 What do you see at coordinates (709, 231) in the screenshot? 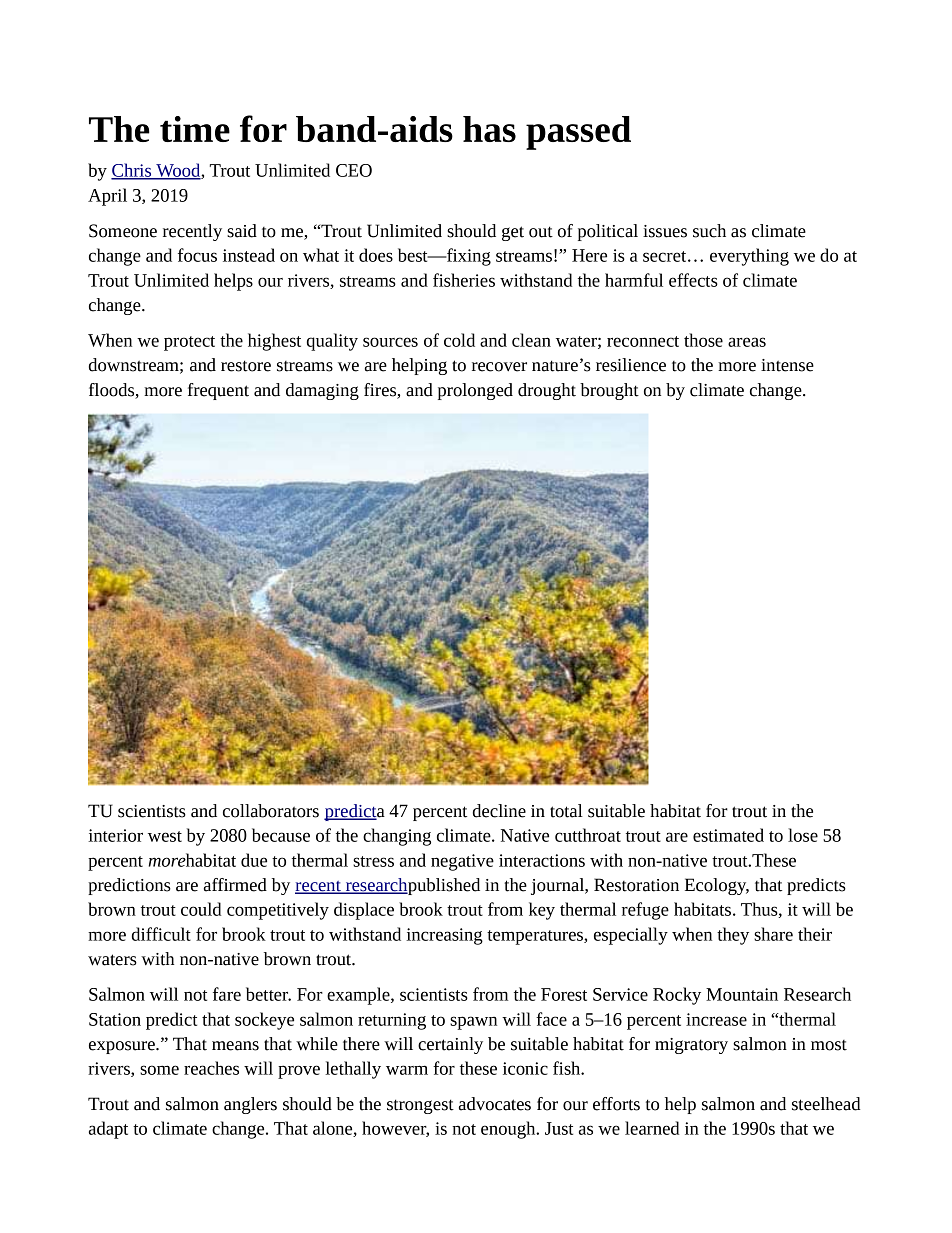
I see `such` at bounding box center [709, 231].
